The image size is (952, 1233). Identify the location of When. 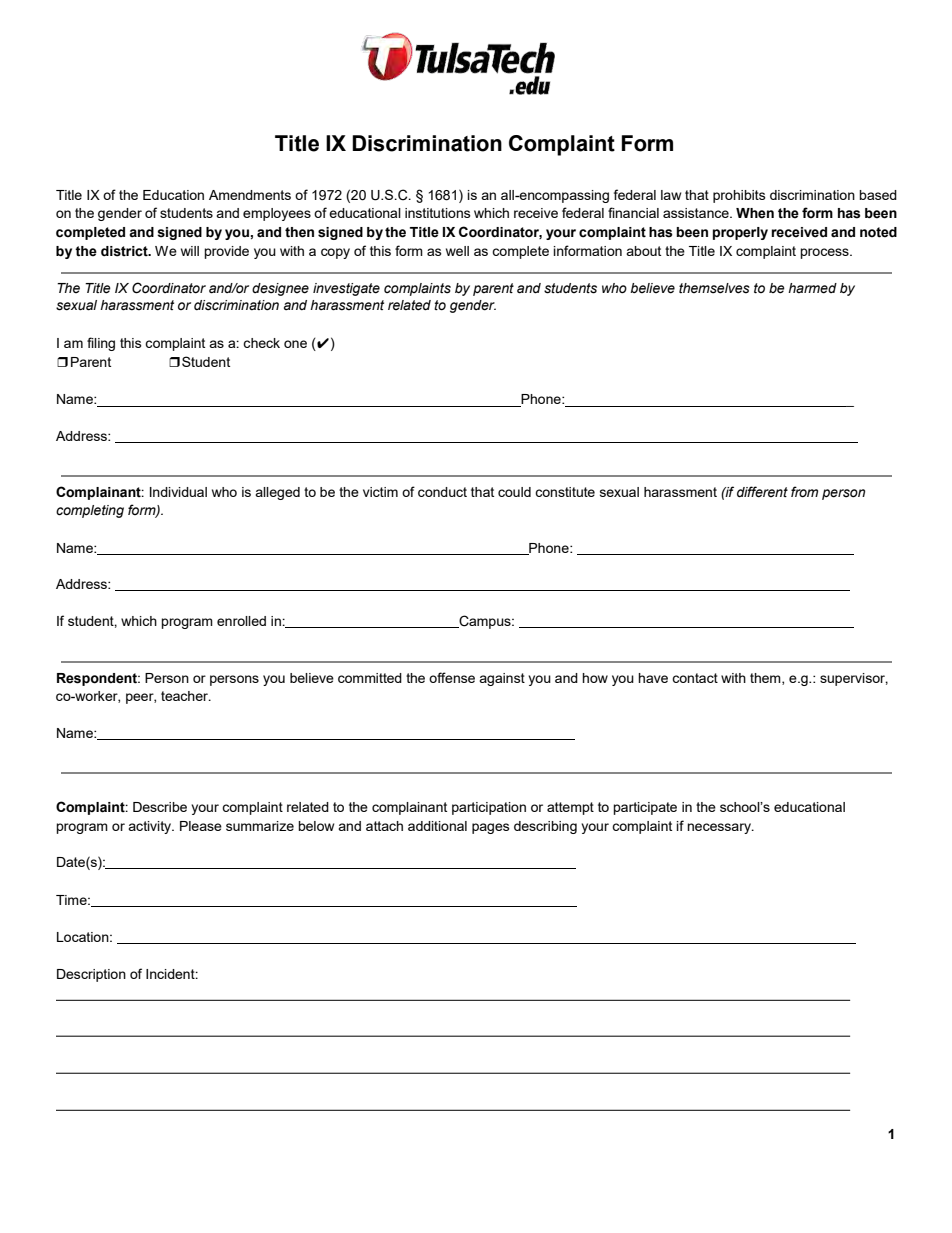
(755, 213).
